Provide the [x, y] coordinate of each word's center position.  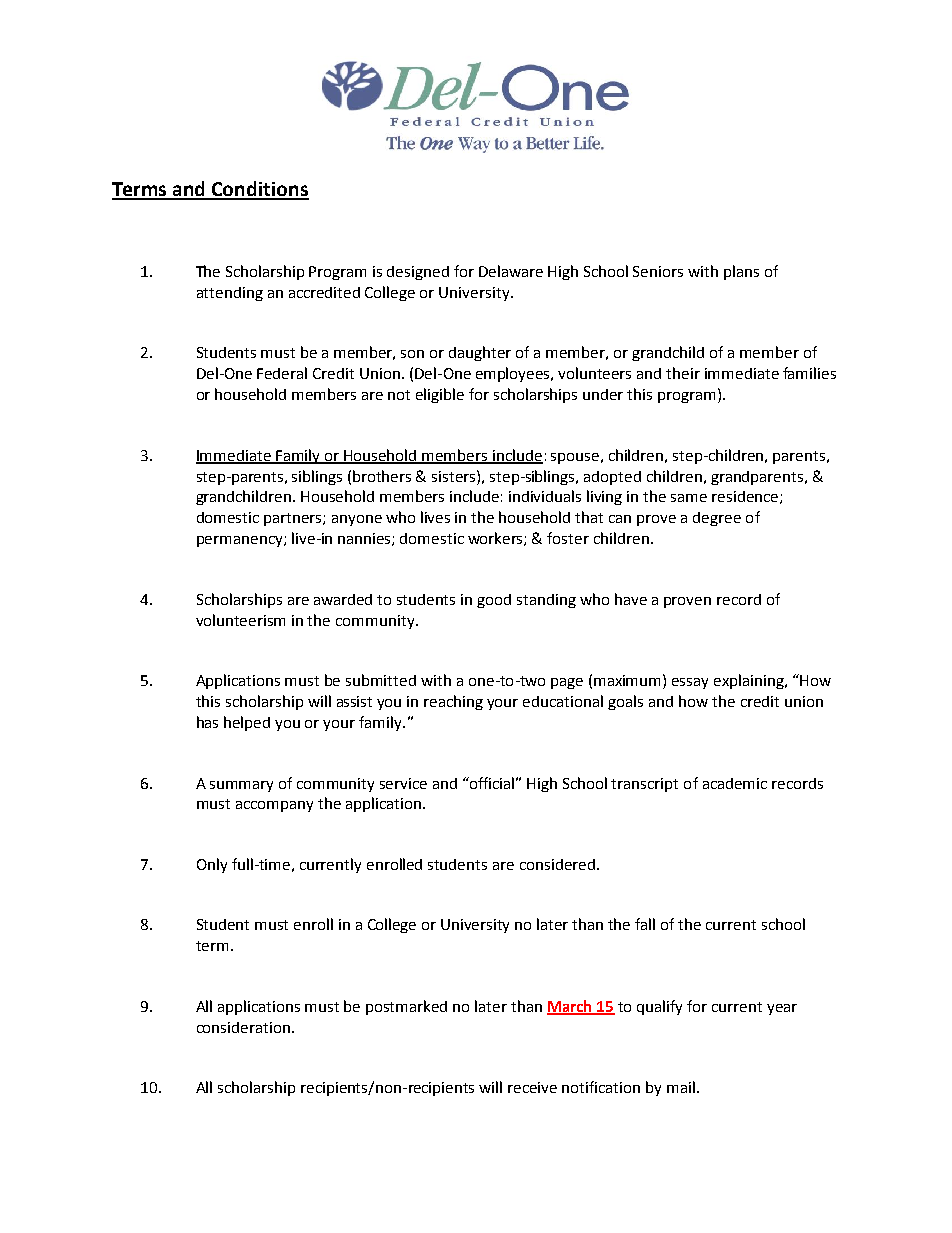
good [494, 601]
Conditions [259, 190]
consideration [245, 1027]
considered [557, 864]
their [683, 373]
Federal [282, 373]
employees [514, 374]
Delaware [511, 271]
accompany [274, 806]
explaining [750, 681]
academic [735, 783]
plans [741, 272]
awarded [343, 599]
